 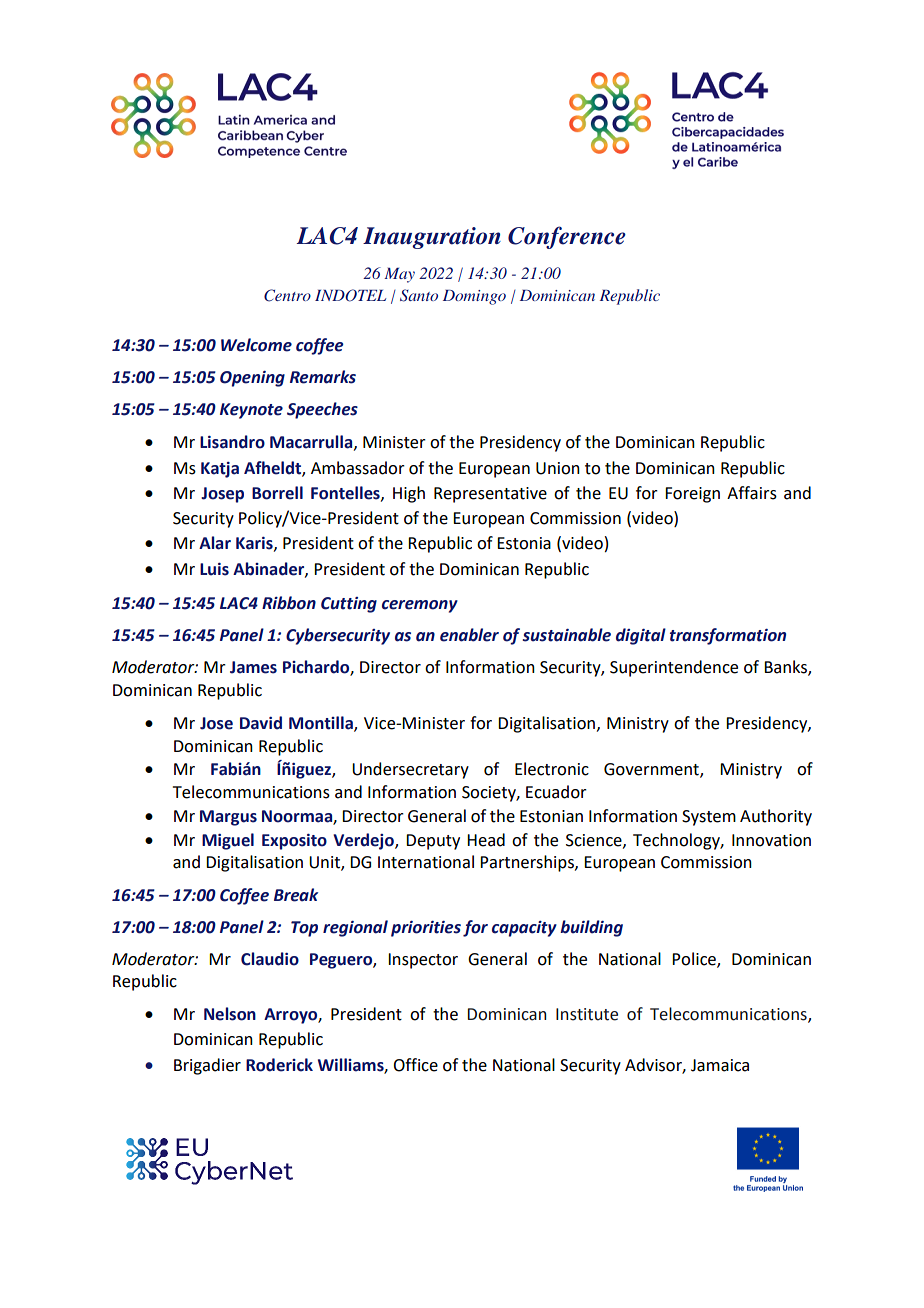 I want to click on Domingo, so click(x=474, y=297).
